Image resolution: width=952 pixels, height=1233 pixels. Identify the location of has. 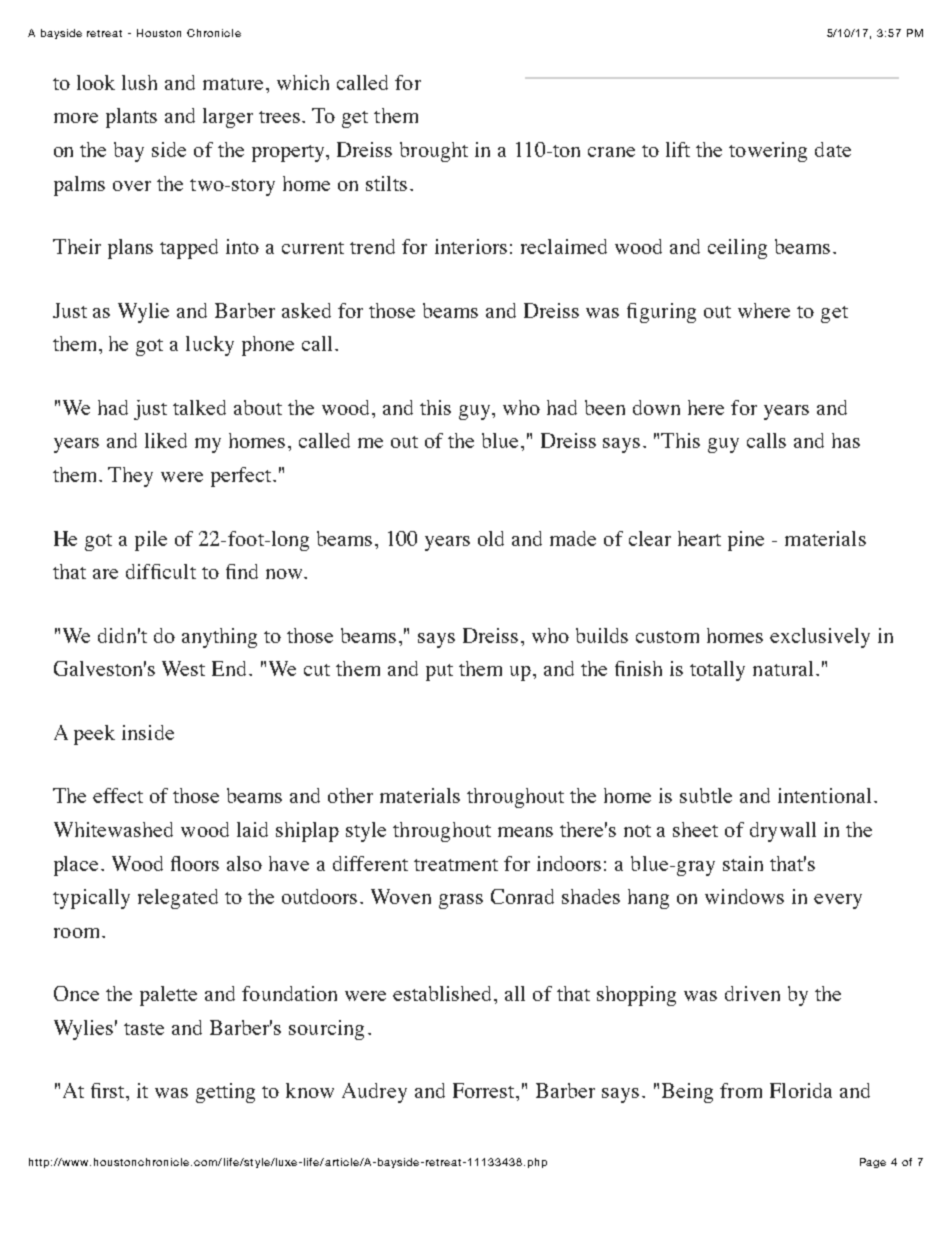
(846, 440).
